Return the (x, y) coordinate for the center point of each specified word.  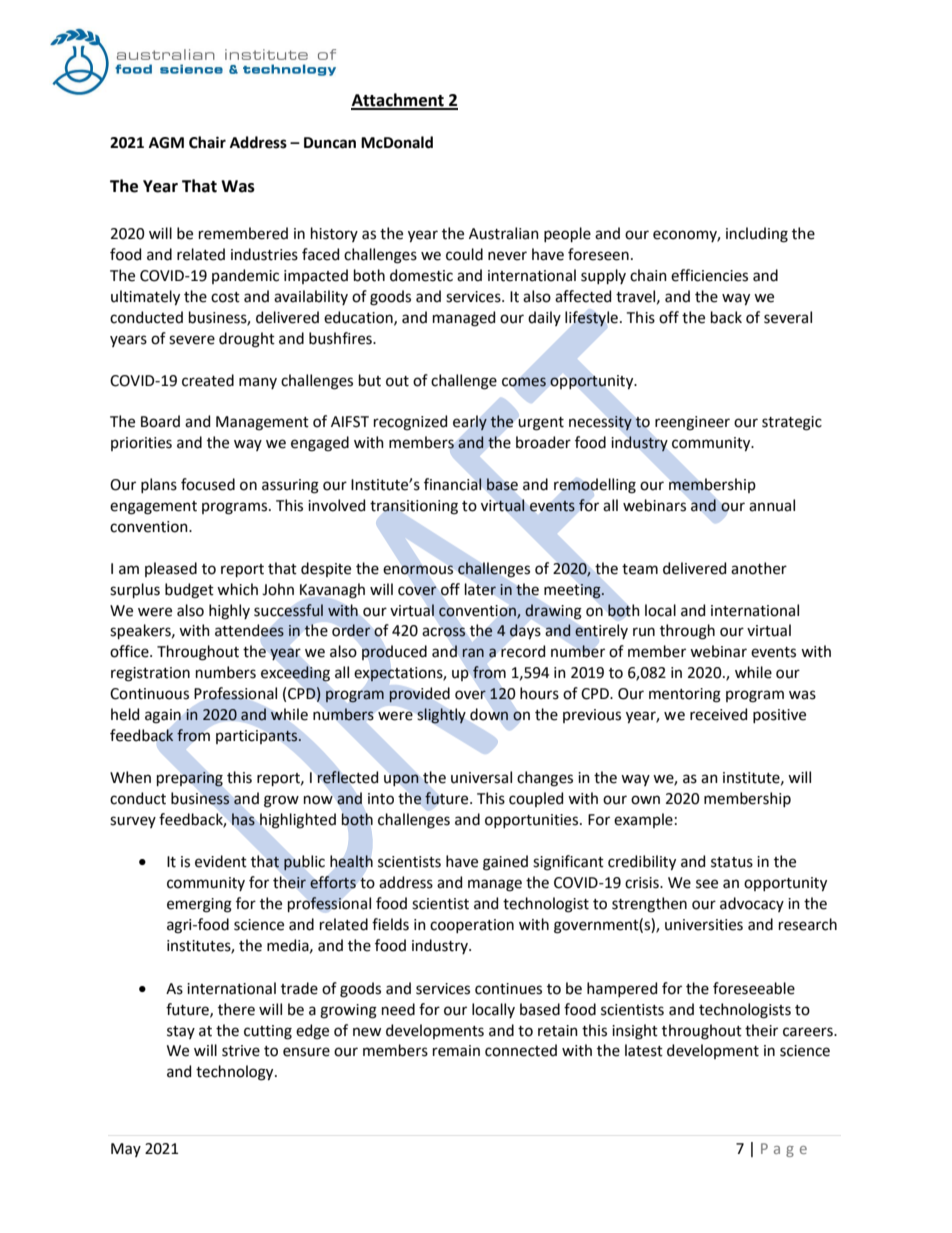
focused (208, 484)
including (757, 235)
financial (453, 484)
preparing (190, 779)
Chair (207, 142)
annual (772, 505)
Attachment (398, 101)
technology (236, 1073)
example (643, 820)
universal (481, 777)
